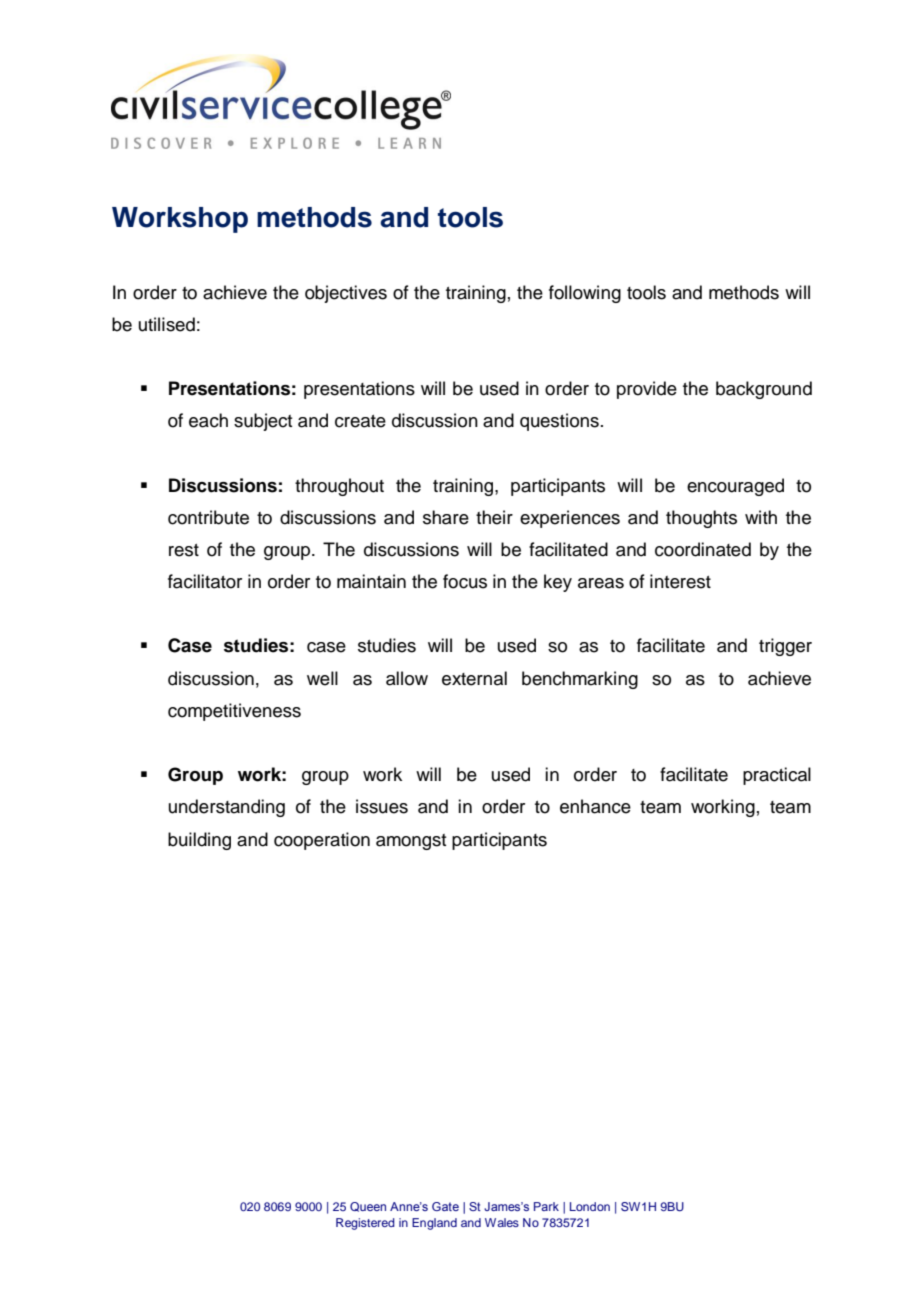 The image size is (924, 1308). I want to click on external, so click(474, 678).
